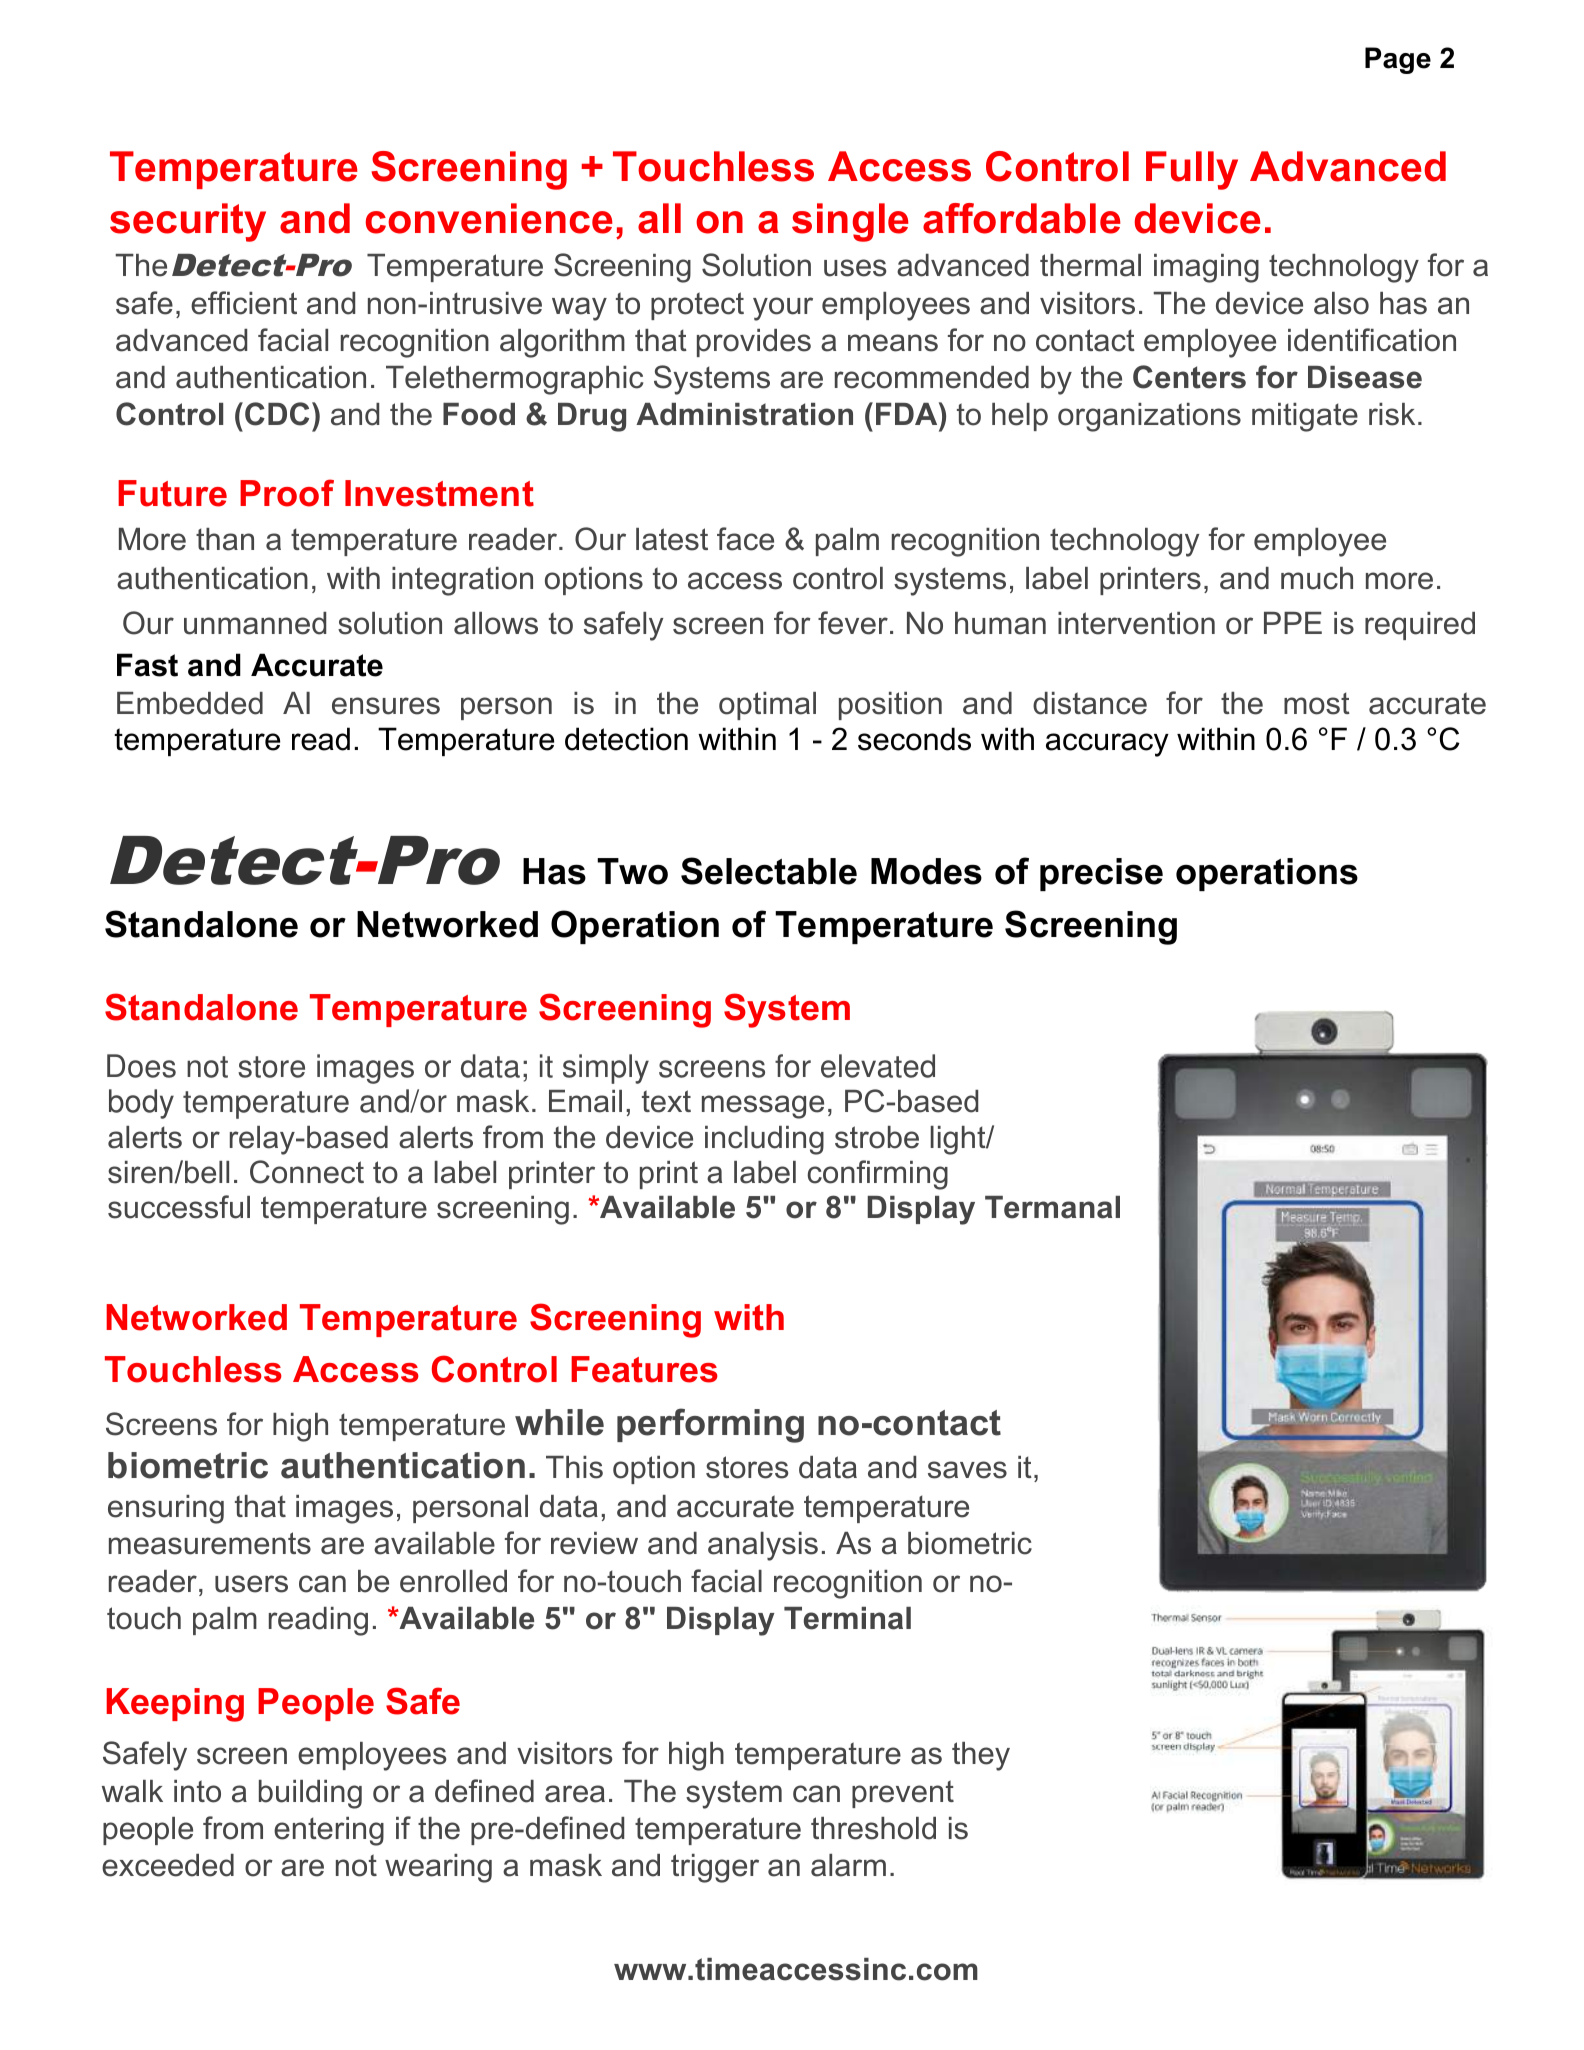  What do you see at coordinates (850, 222) in the screenshot?
I see `single` at bounding box center [850, 222].
